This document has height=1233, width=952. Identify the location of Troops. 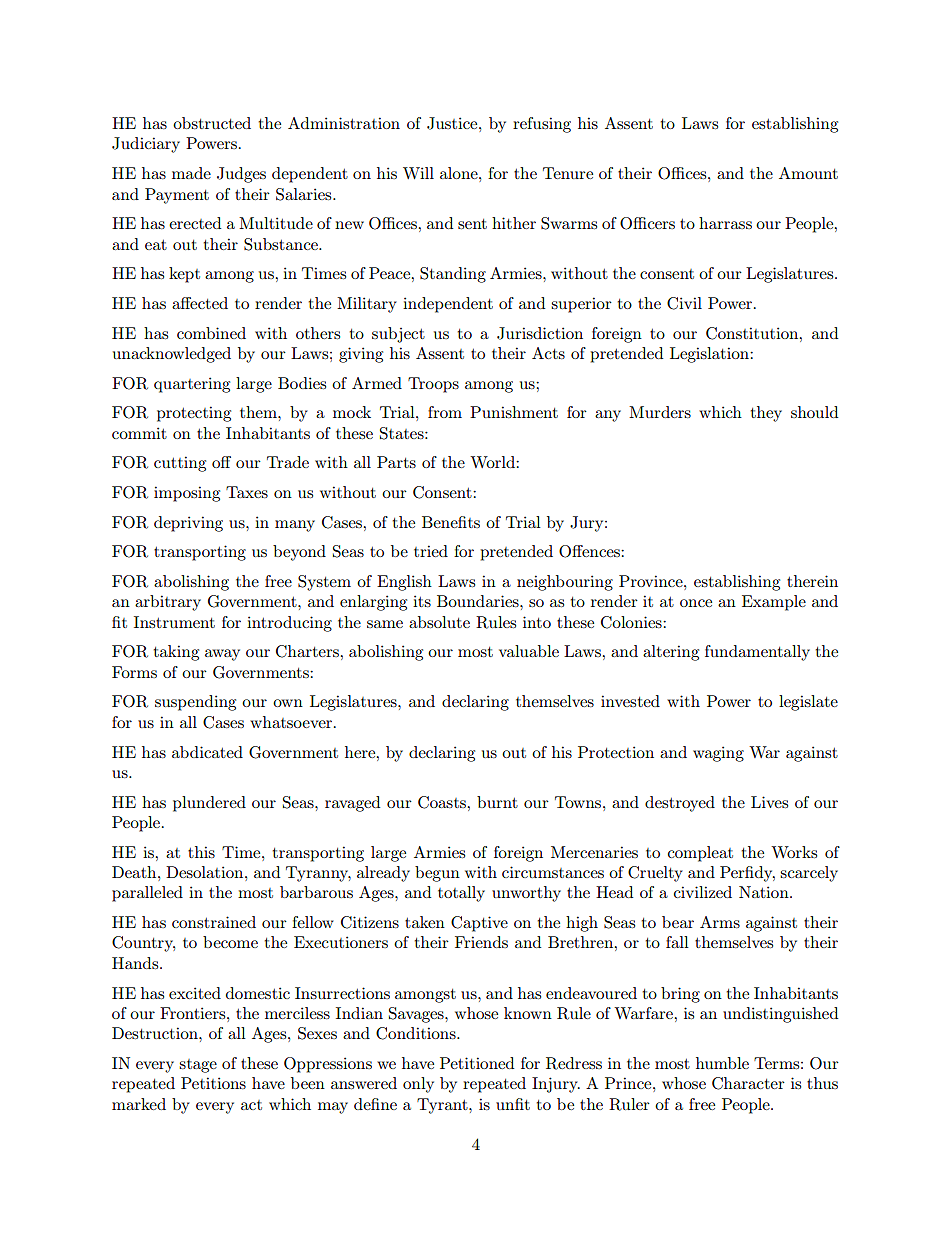
(433, 385).
